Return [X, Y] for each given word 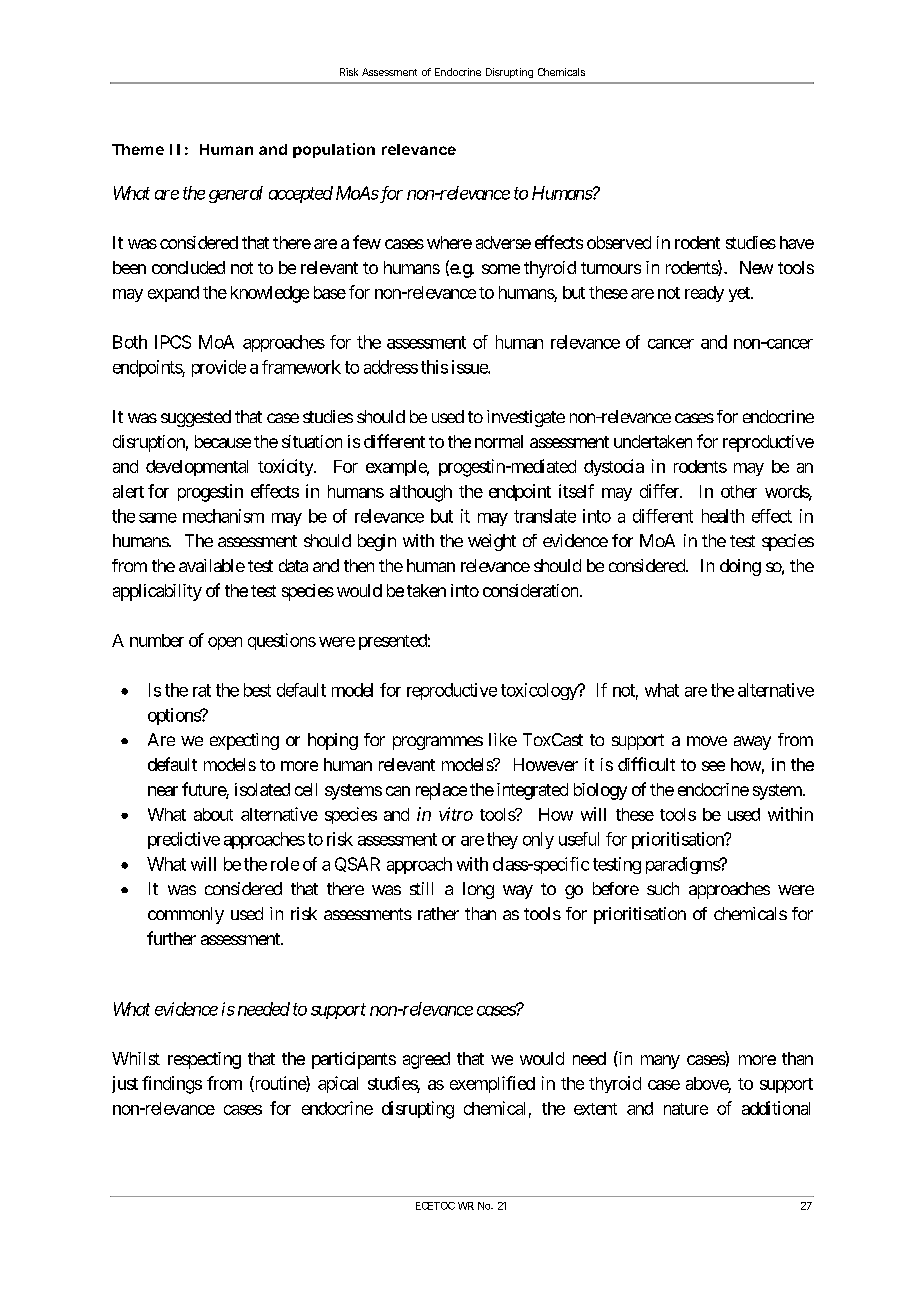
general [236, 194]
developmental [197, 468]
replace [441, 791]
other [739, 491]
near [163, 791]
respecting [204, 1060]
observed [619, 242]
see [713, 766]
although [421, 493]
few [367, 242]
